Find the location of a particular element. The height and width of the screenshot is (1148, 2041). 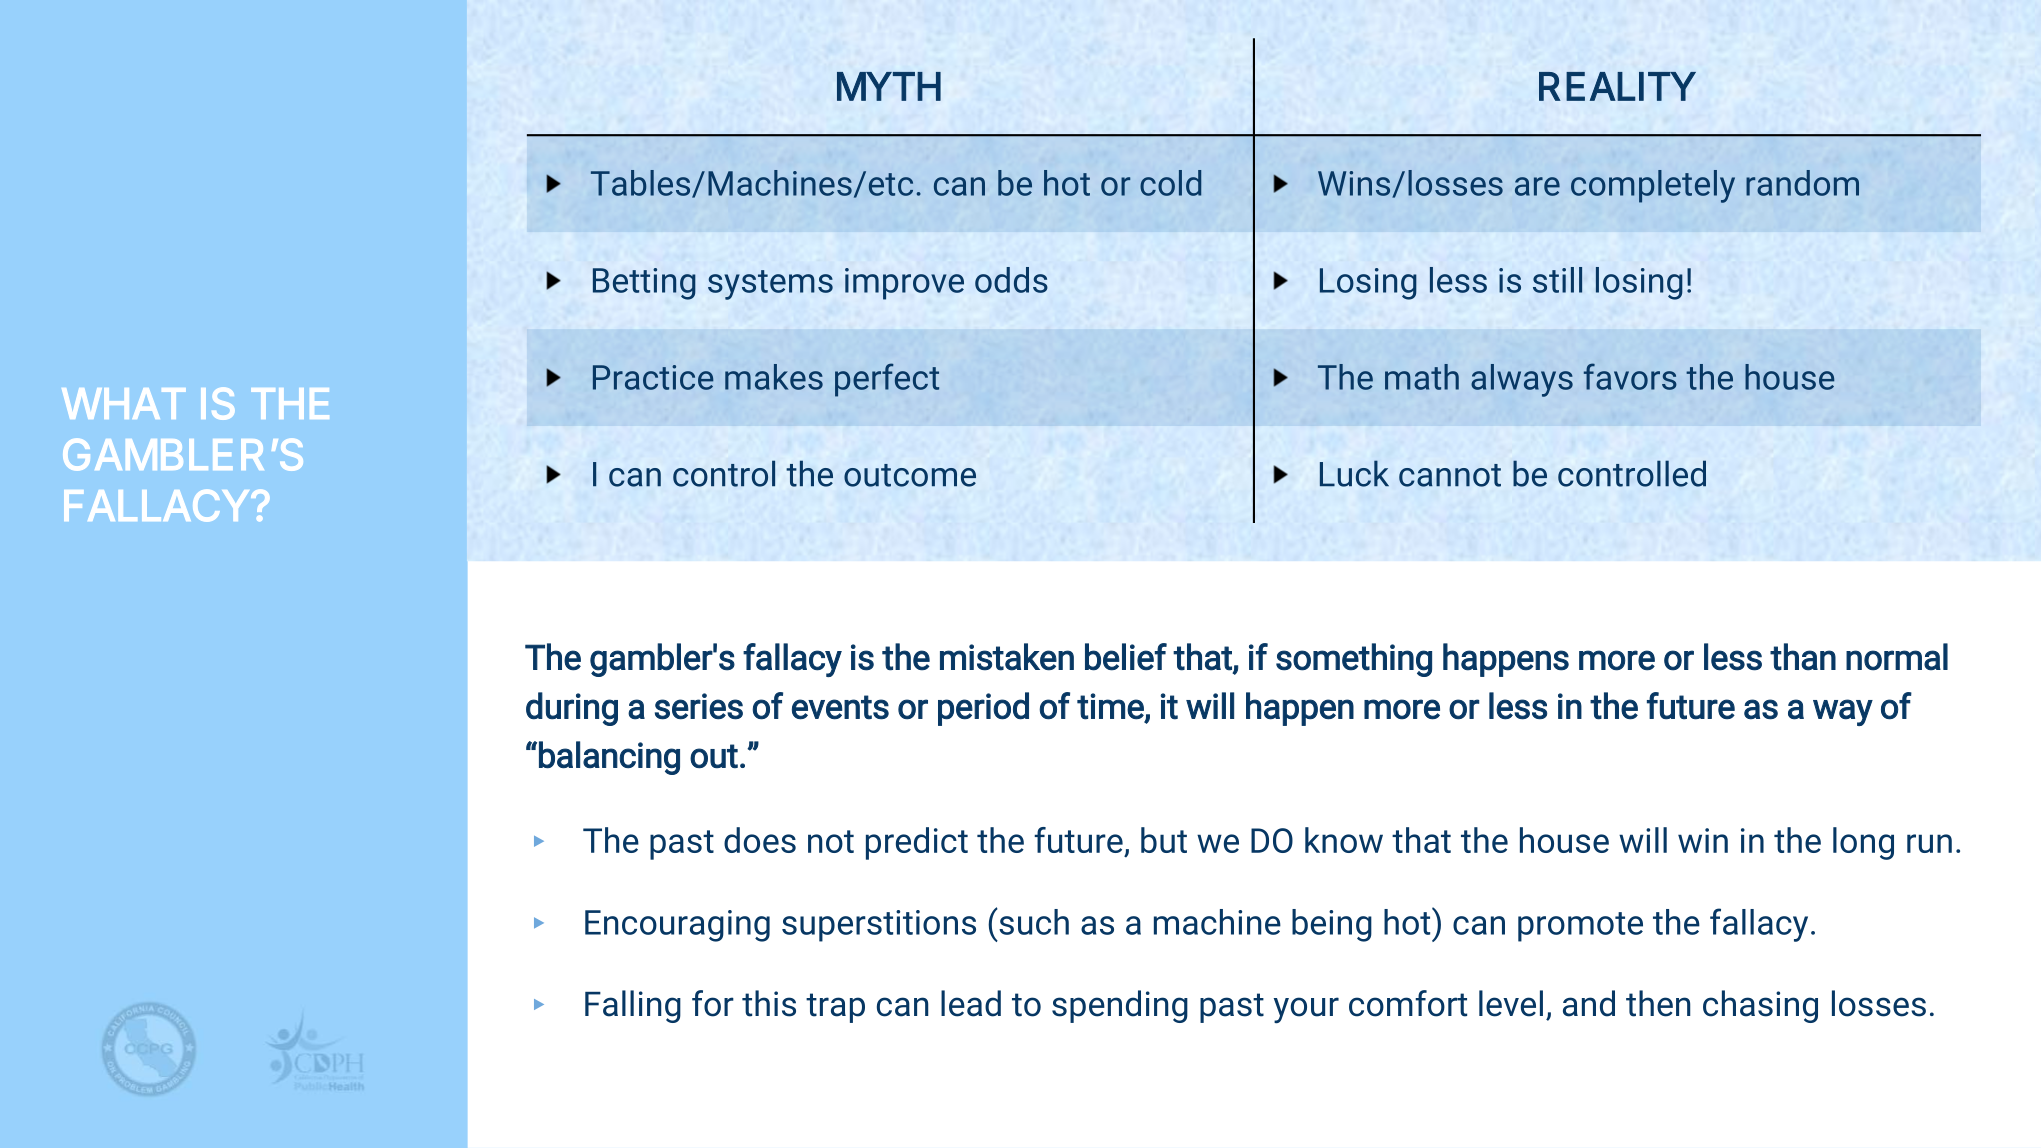

REALITY is located at coordinates (1617, 86).
